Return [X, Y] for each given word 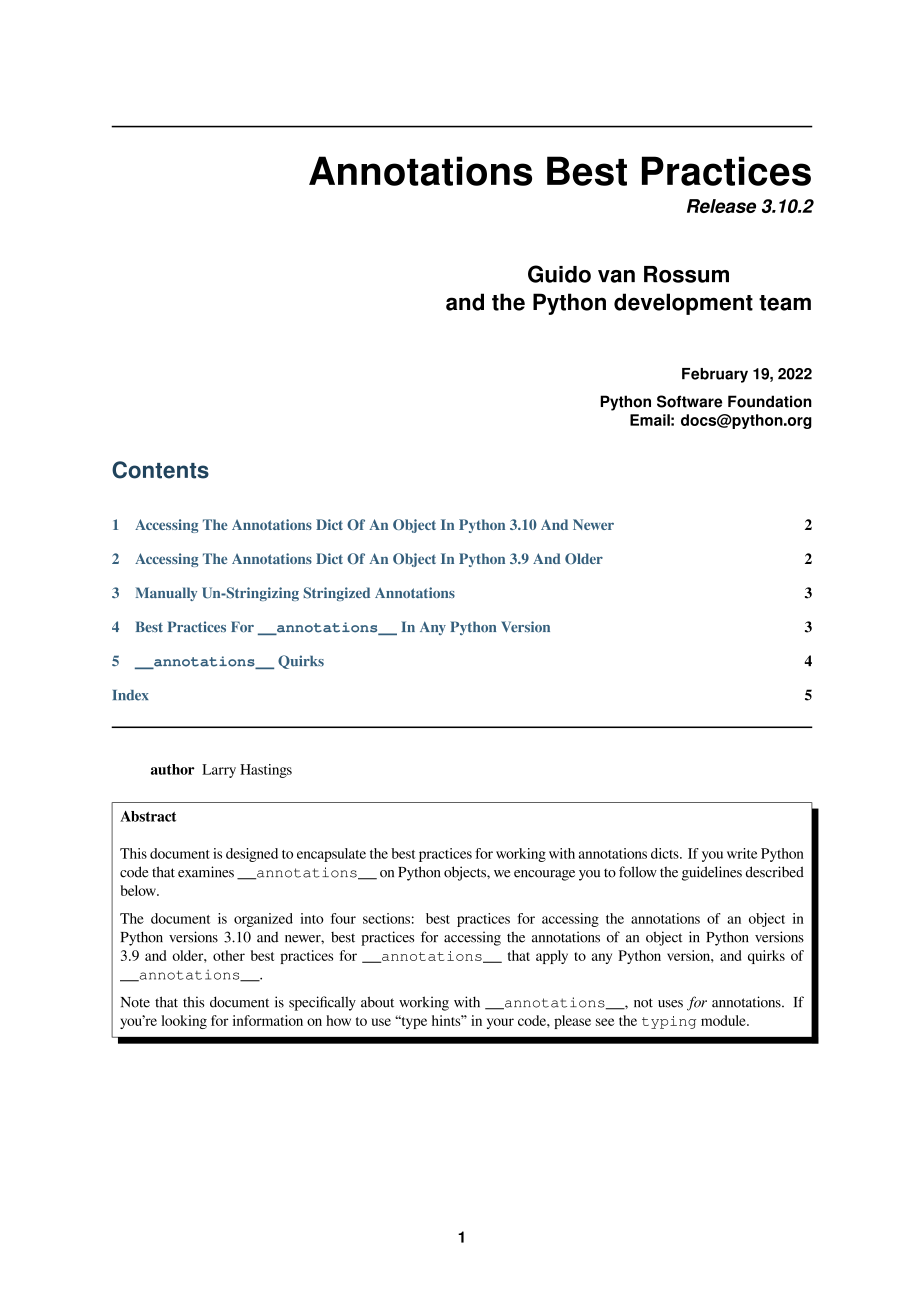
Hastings [266, 771]
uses [670, 1004]
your [500, 1023]
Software [689, 401]
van [616, 276]
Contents [160, 470]
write [742, 853]
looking [184, 1022]
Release [721, 206]
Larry [219, 771]
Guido [559, 274]
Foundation [770, 401]
